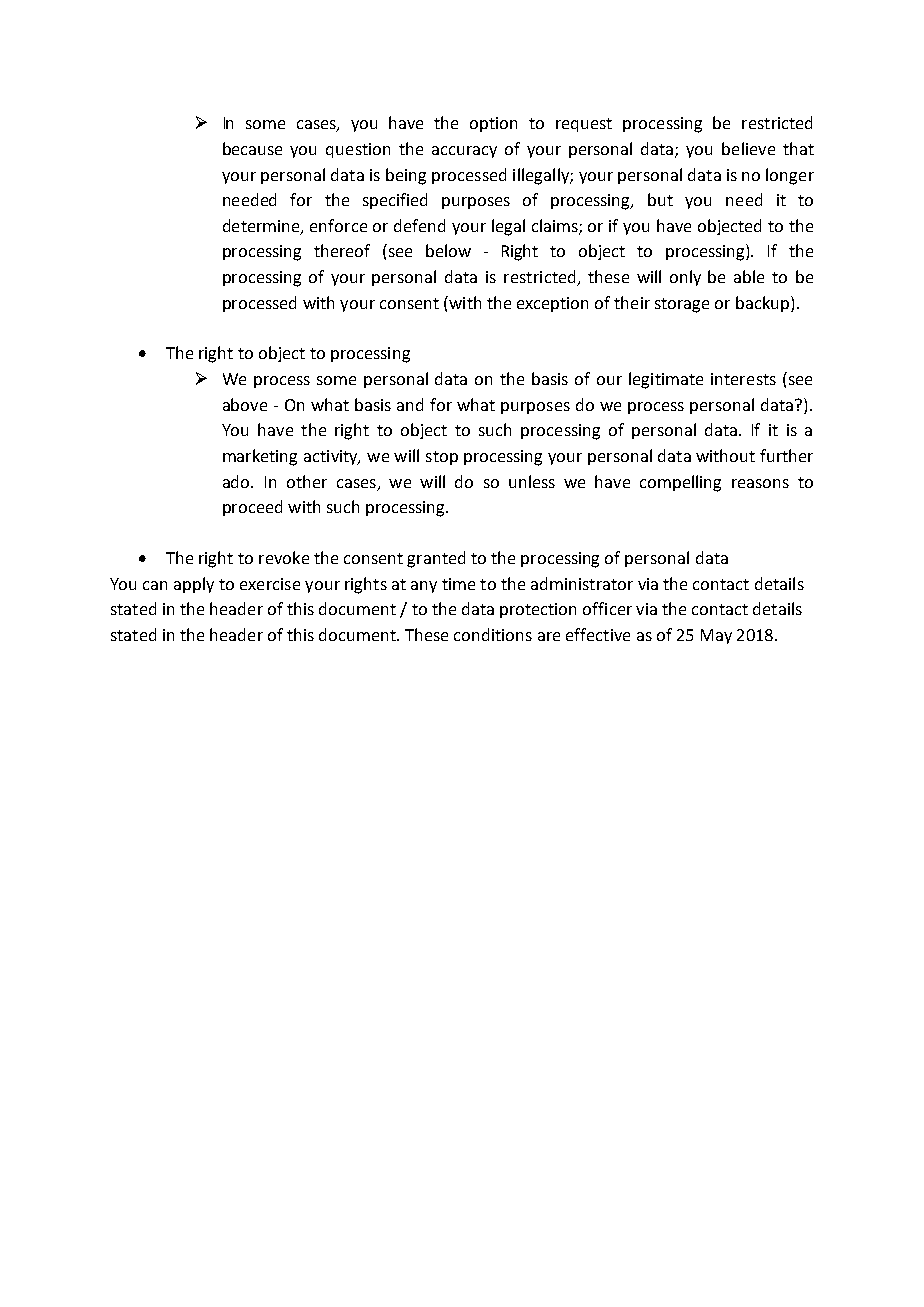 This screenshot has height=1307, width=924. I want to click on because, so click(252, 148).
